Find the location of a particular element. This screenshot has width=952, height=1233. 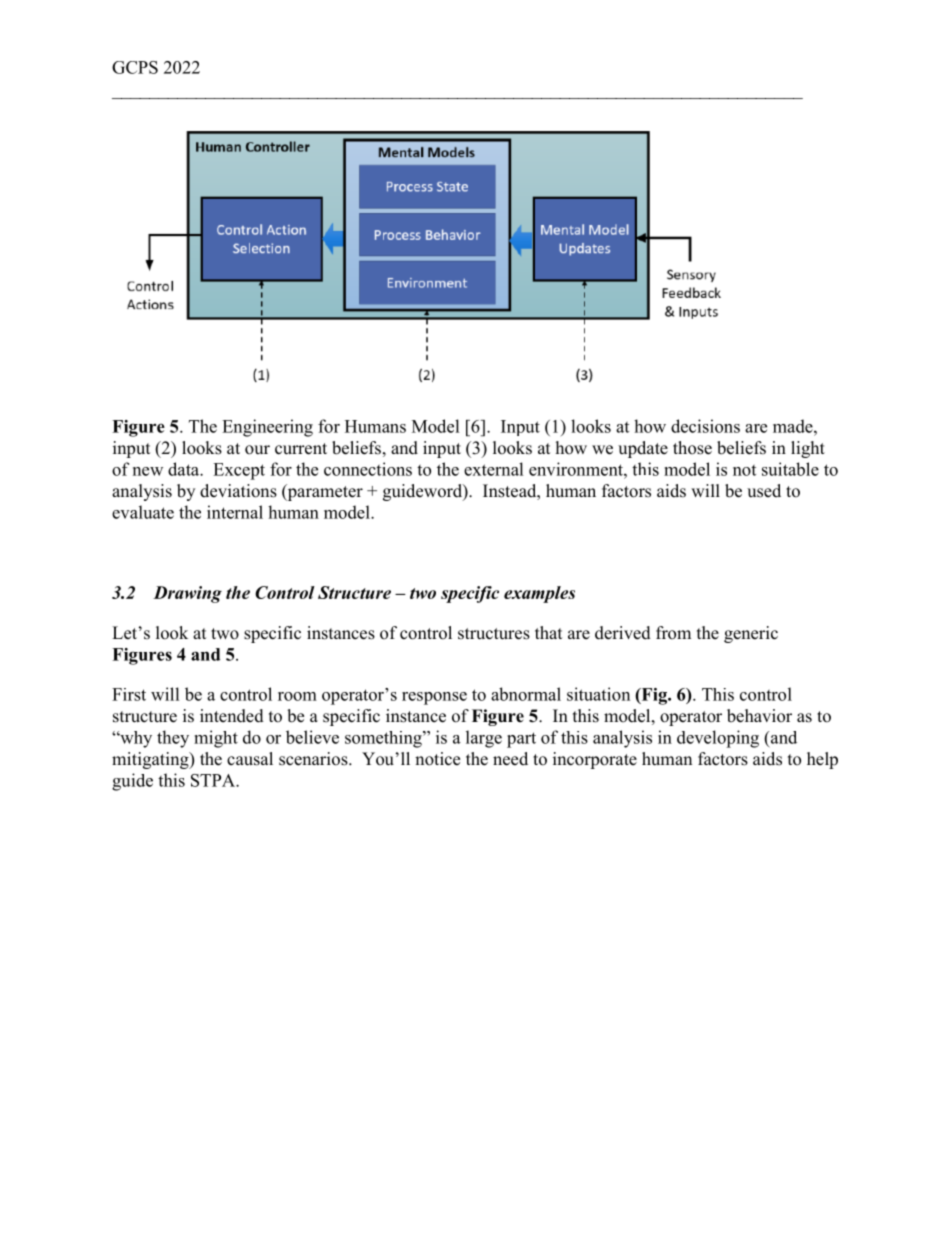

deviations is located at coordinates (238, 491).
